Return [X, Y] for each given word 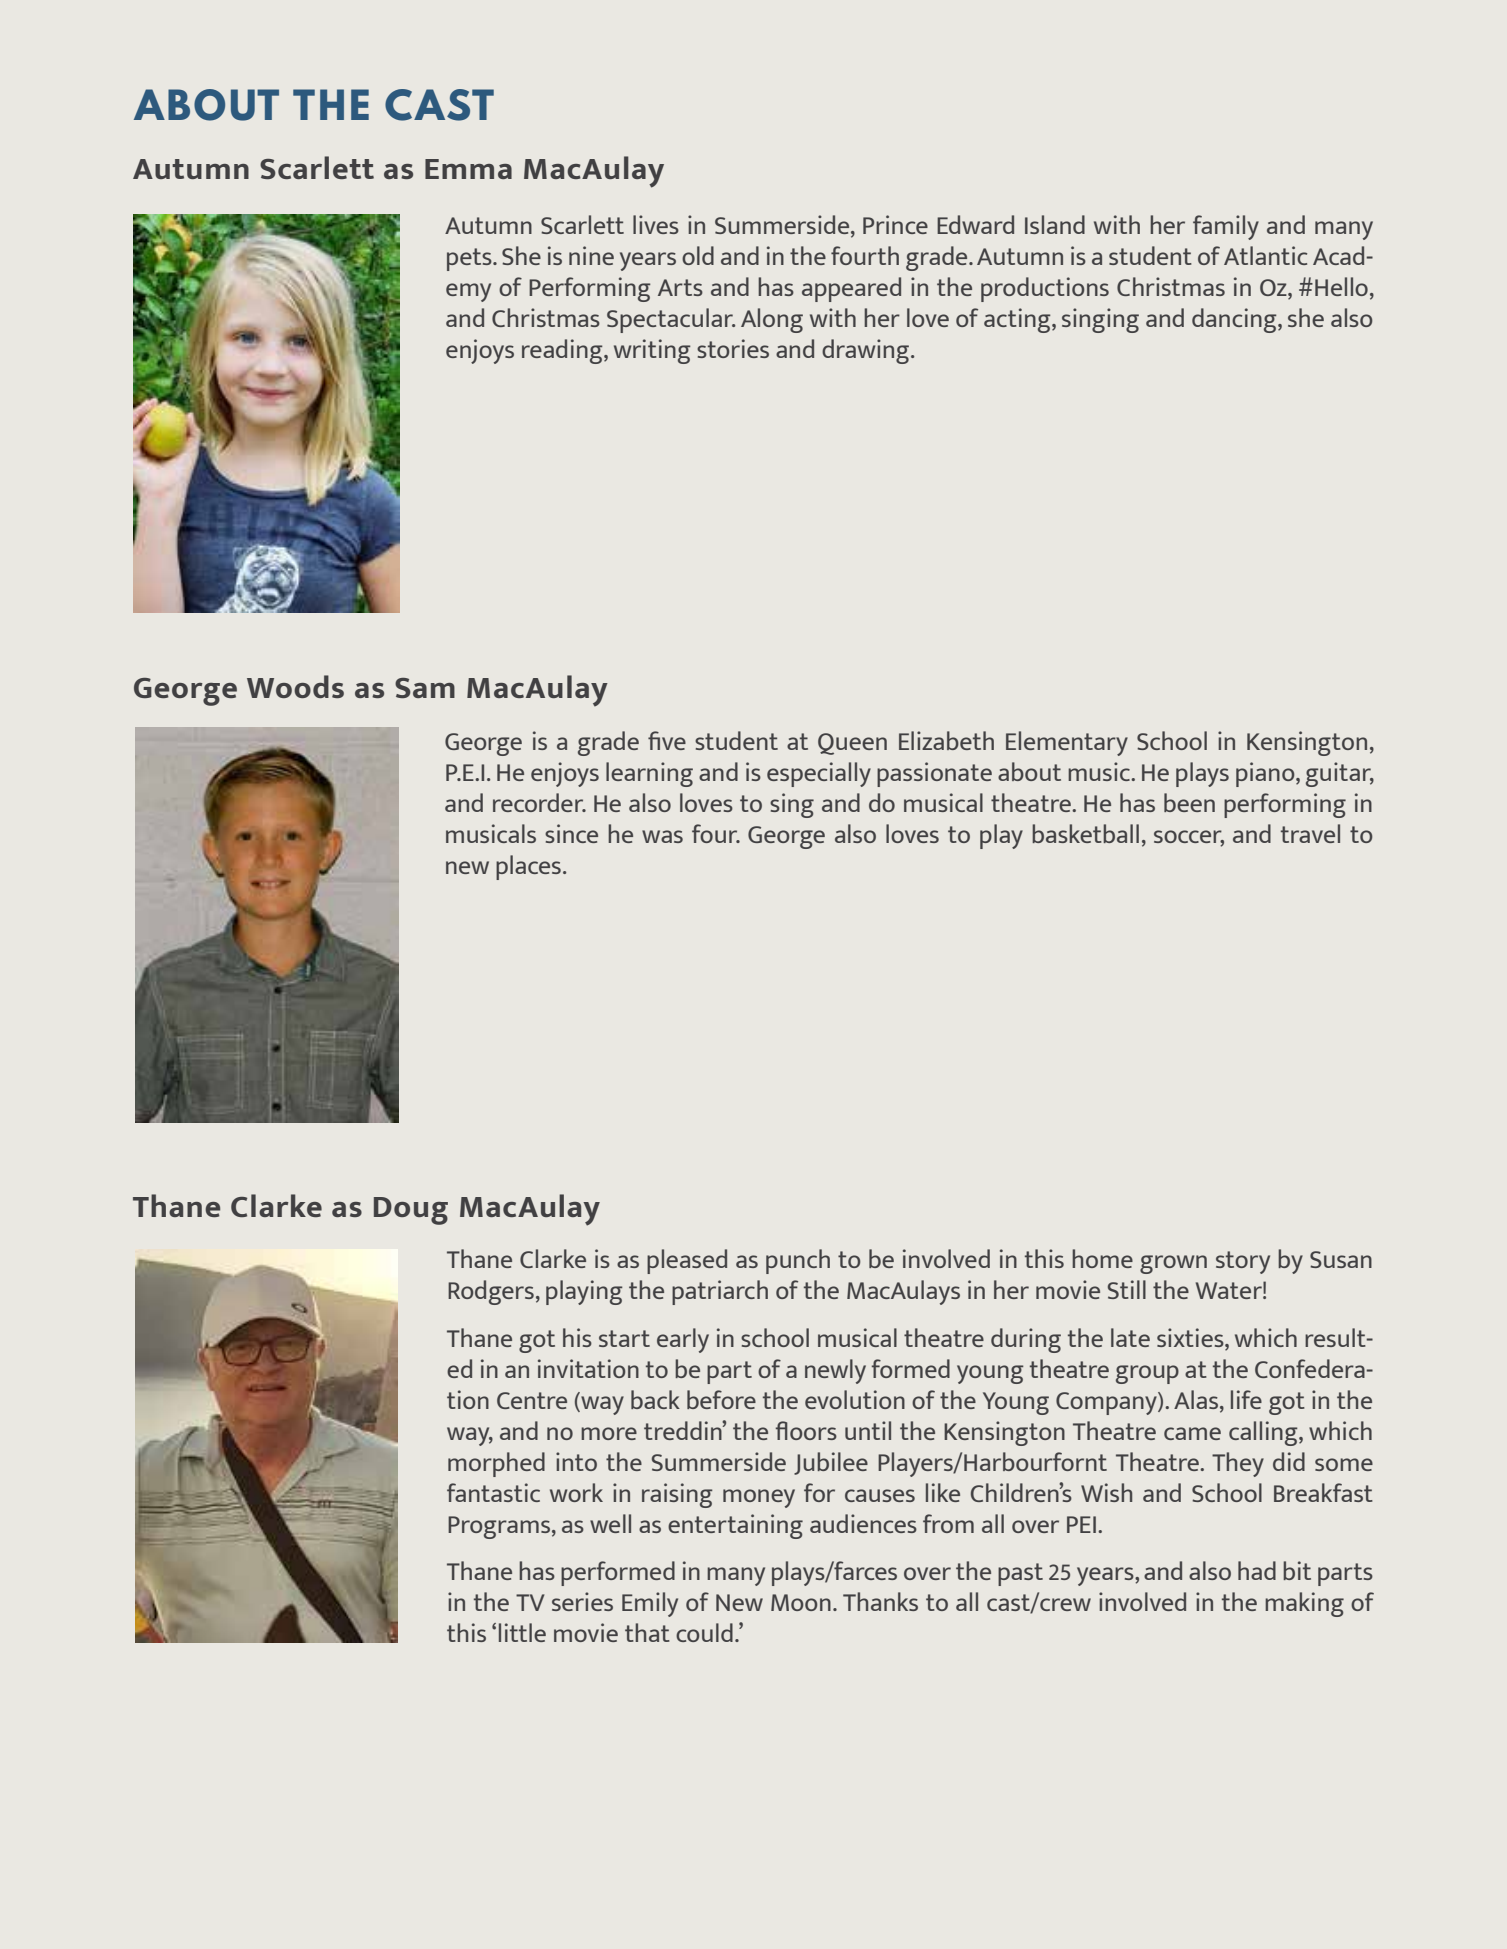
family [1226, 227]
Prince [895, 224]
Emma [468, 169]
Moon [801, 1602]
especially [819, 774]
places [528, 867]
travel [1310, 833]
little [522, 1632]
